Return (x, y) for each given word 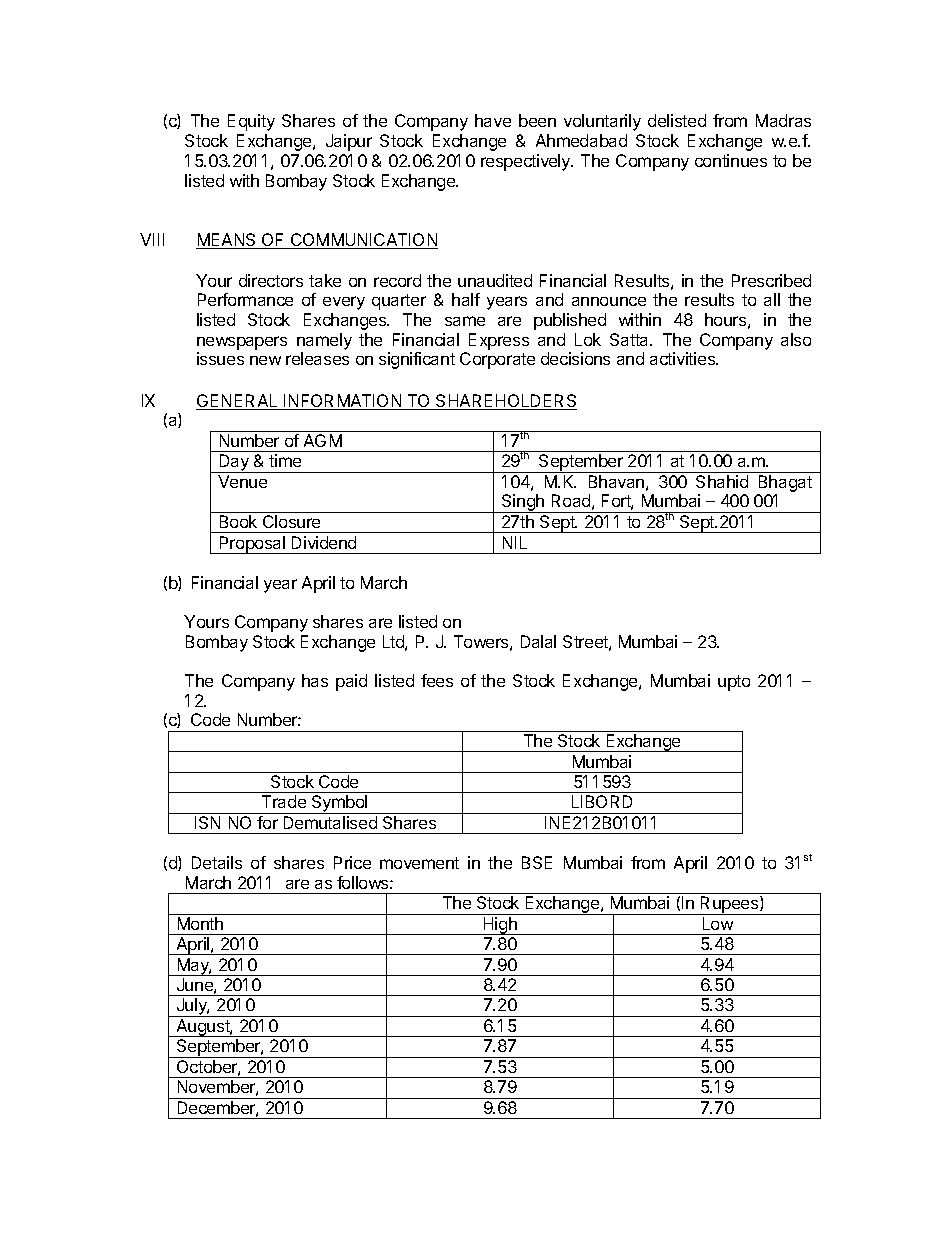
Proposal (252, 545)
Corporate (497, 360)
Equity (251, 122)
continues (731, 160)
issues (220, 358)
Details (217, 862)
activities (683, 358)
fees (437, 680)
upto (734, 683)
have (493, 120)
